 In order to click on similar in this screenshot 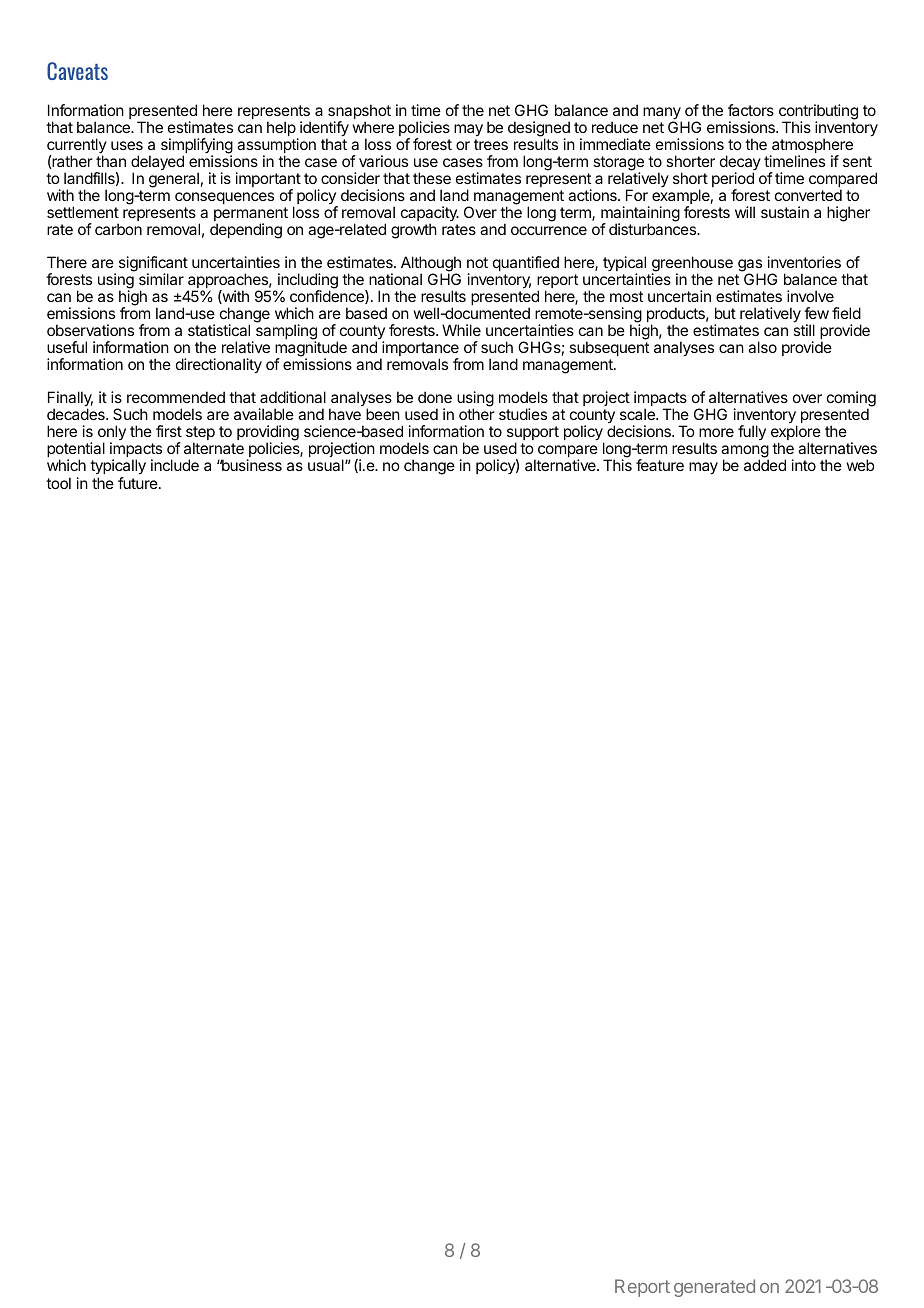, I will do `click(161, 279)`.
